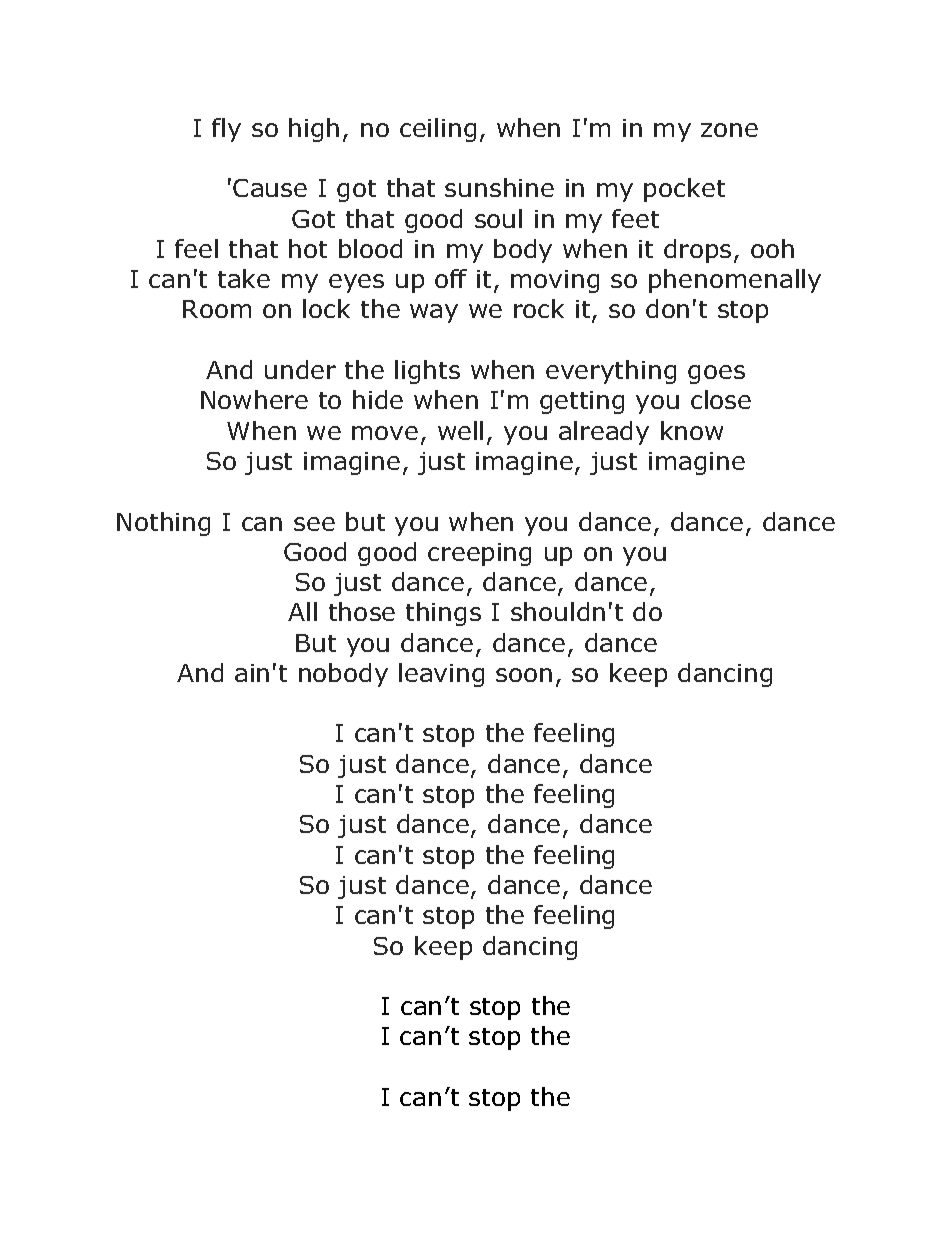 This screenshot has width=952, height=1233. I want to click on fly, so click(226, 130).
